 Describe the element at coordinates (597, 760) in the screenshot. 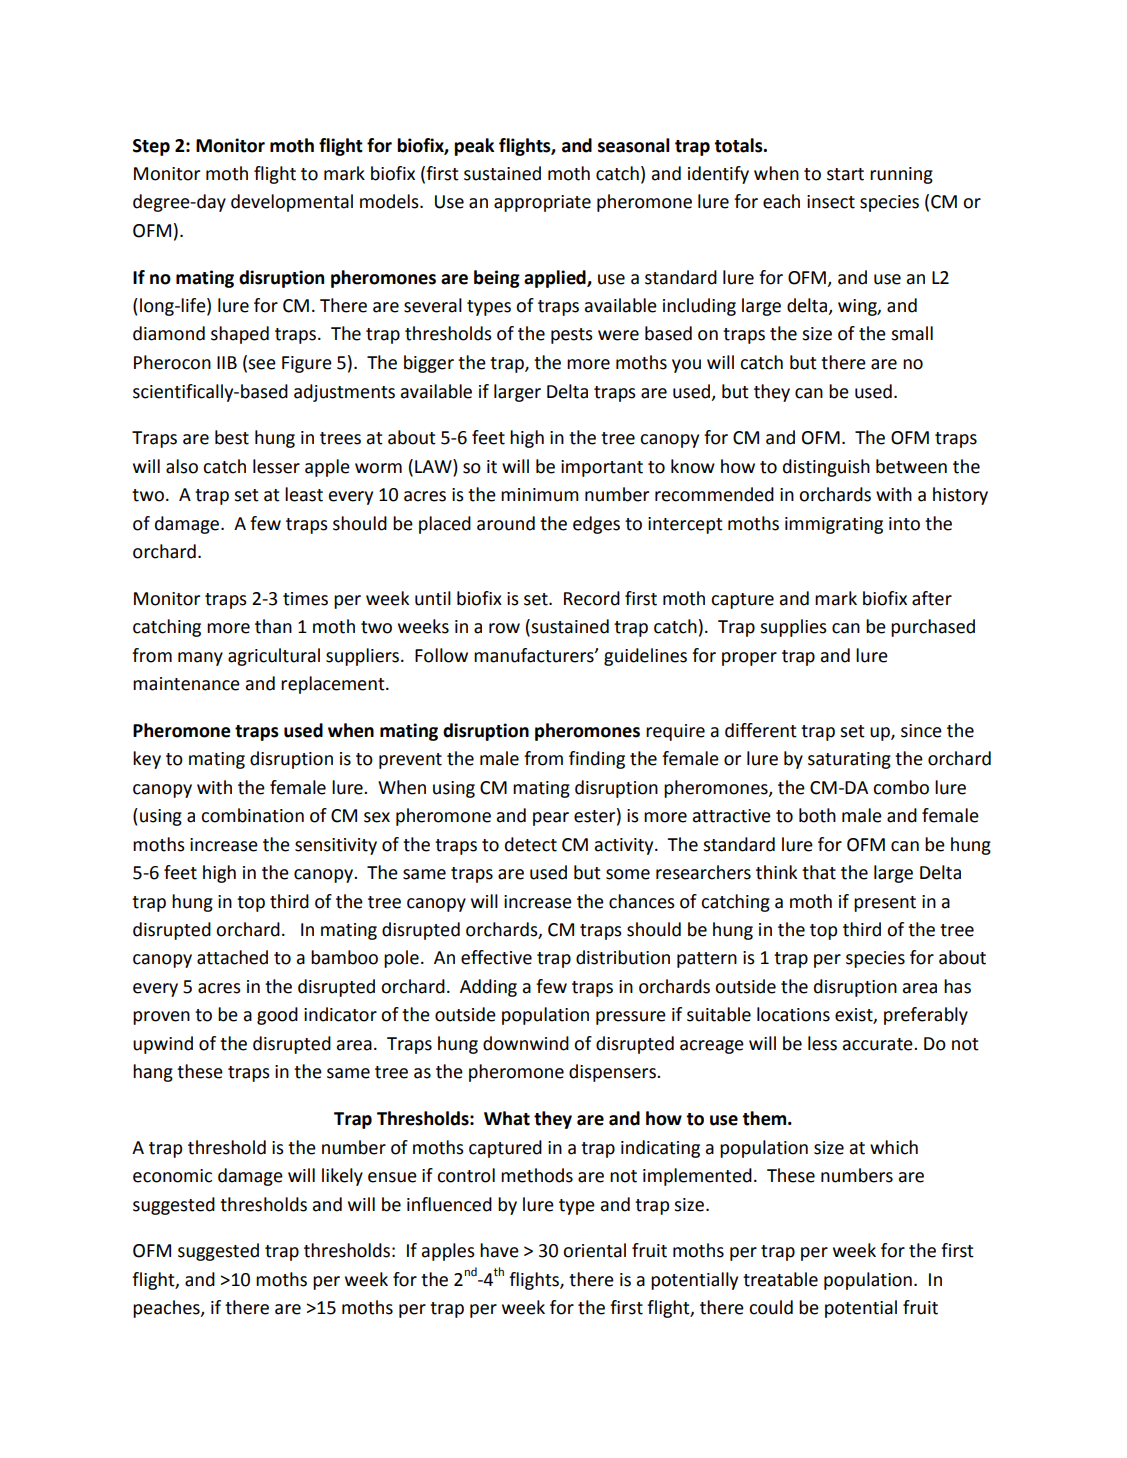

I see `finding` at that location.
